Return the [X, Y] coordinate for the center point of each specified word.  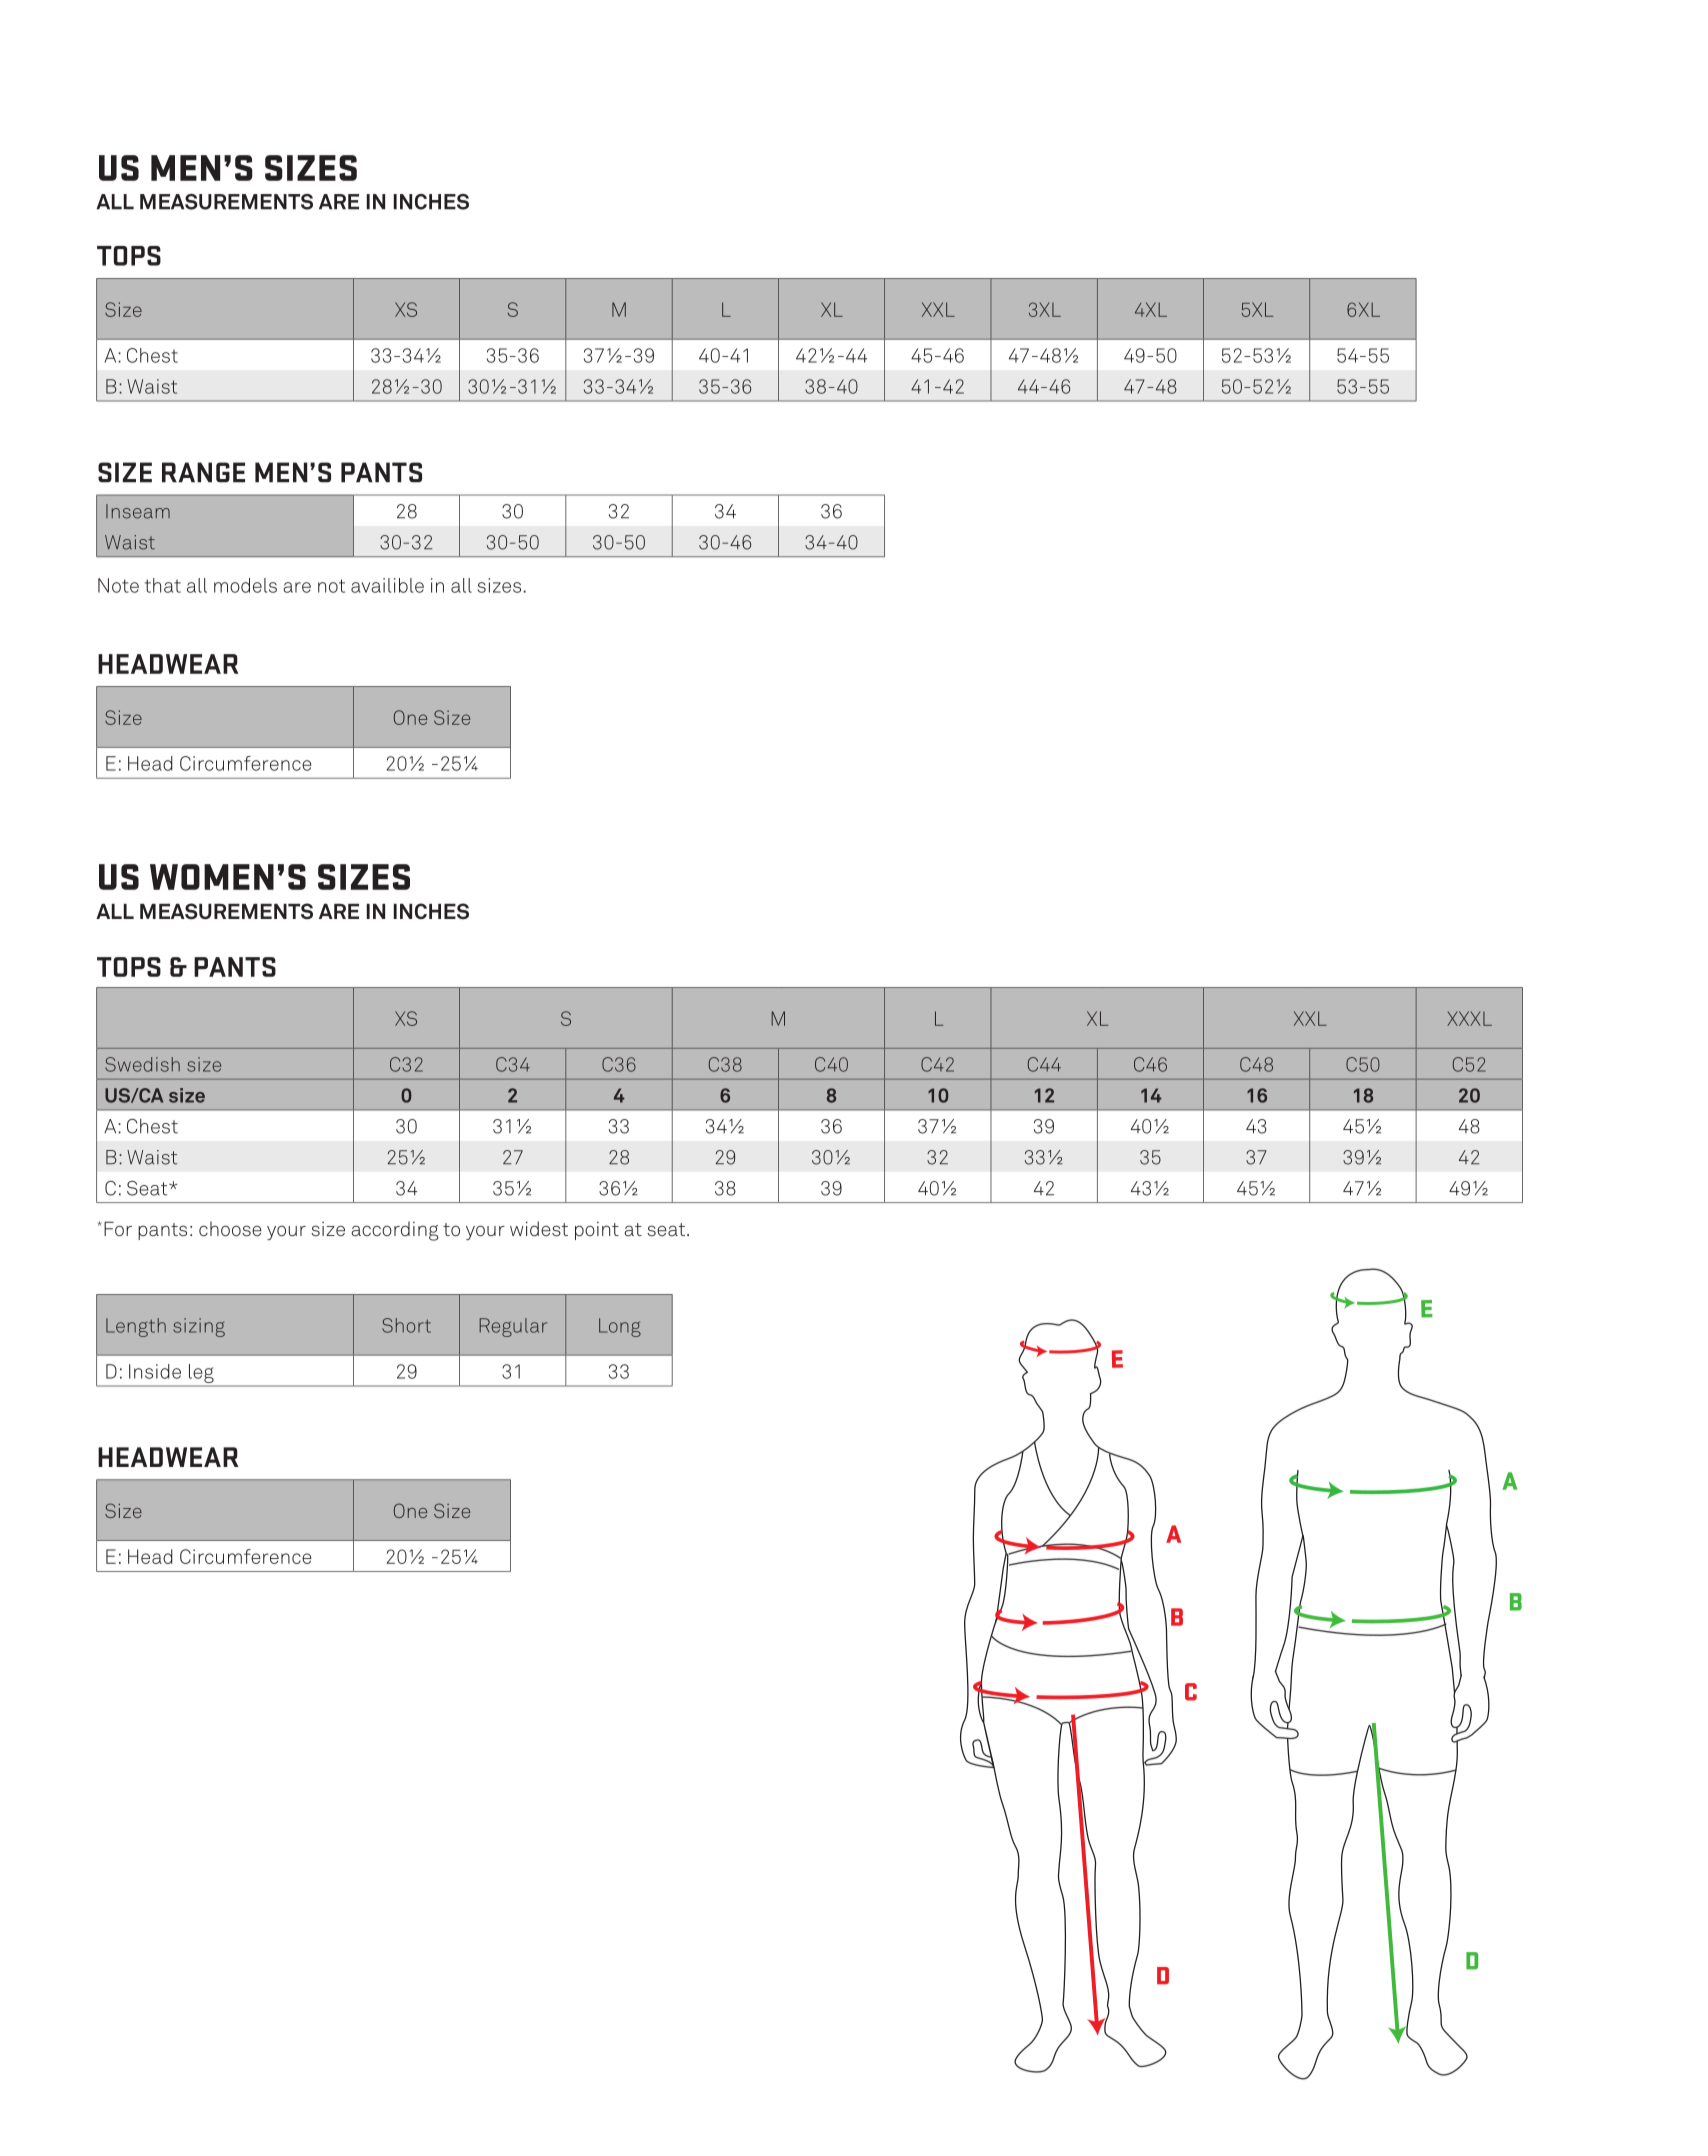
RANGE [203, 472]
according [395, 1231]
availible [387, 585]
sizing [199, 1327]
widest [539, 1229]
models [245, 585]
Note [118, 585]
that [163, 585]
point [597, 1231]
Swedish [142, 1064]
